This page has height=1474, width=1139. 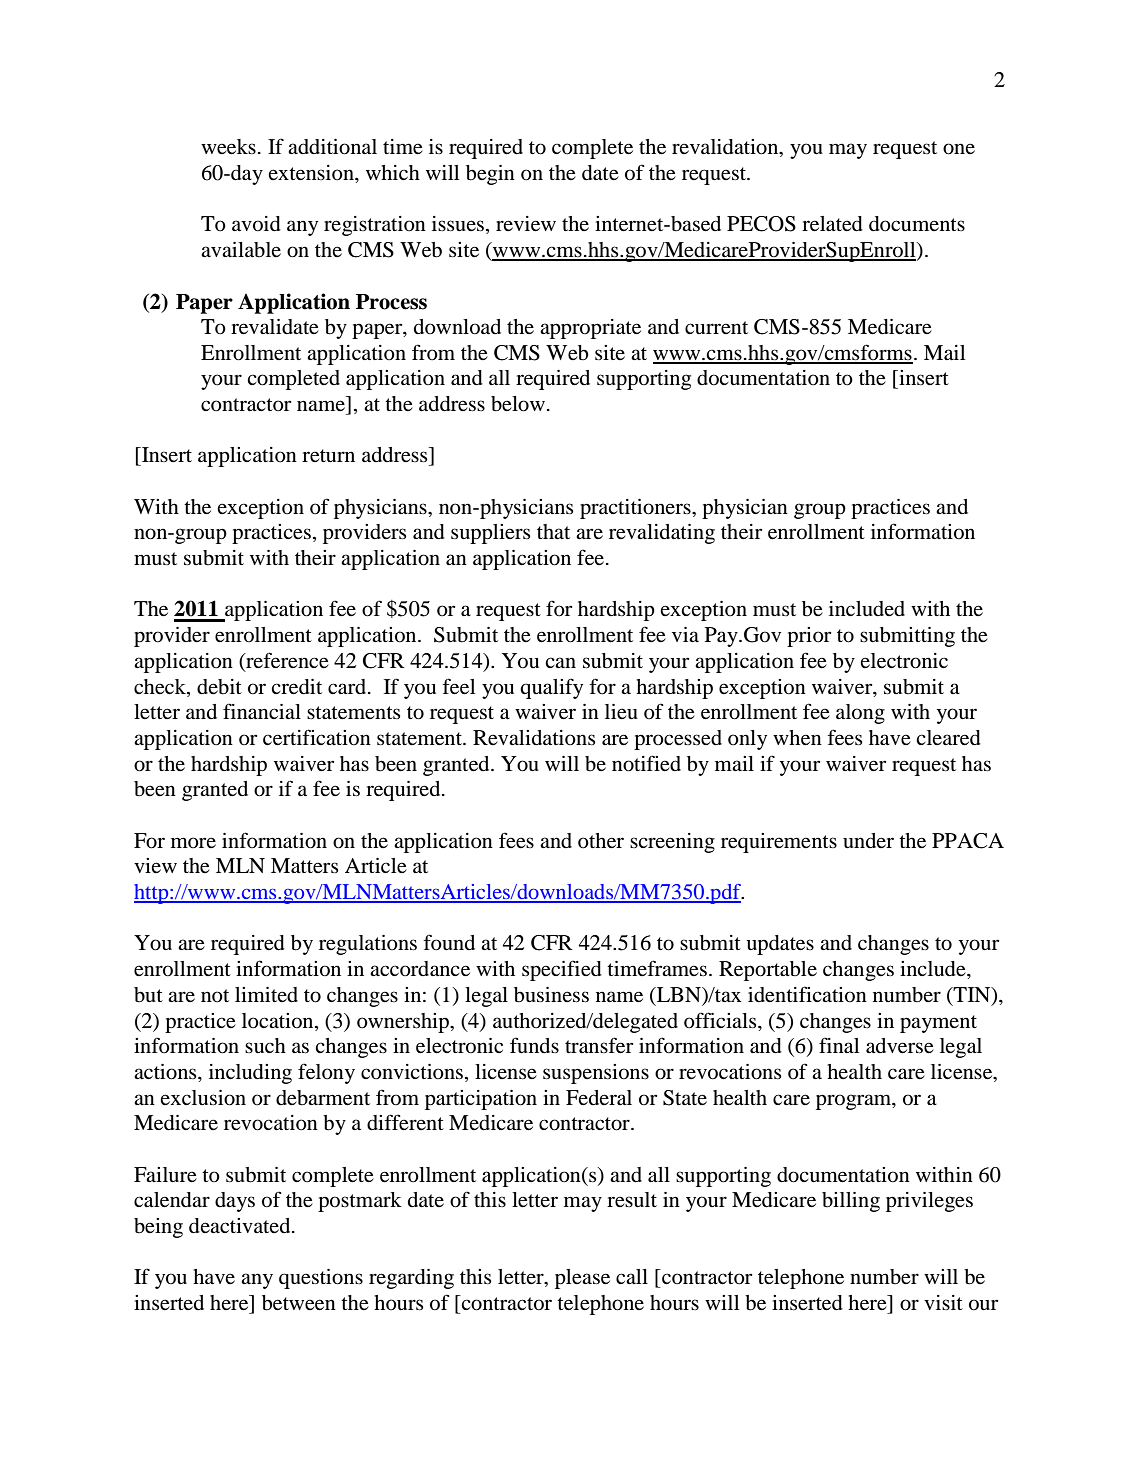 I want to click on financial, so click(x=262, y=711).
